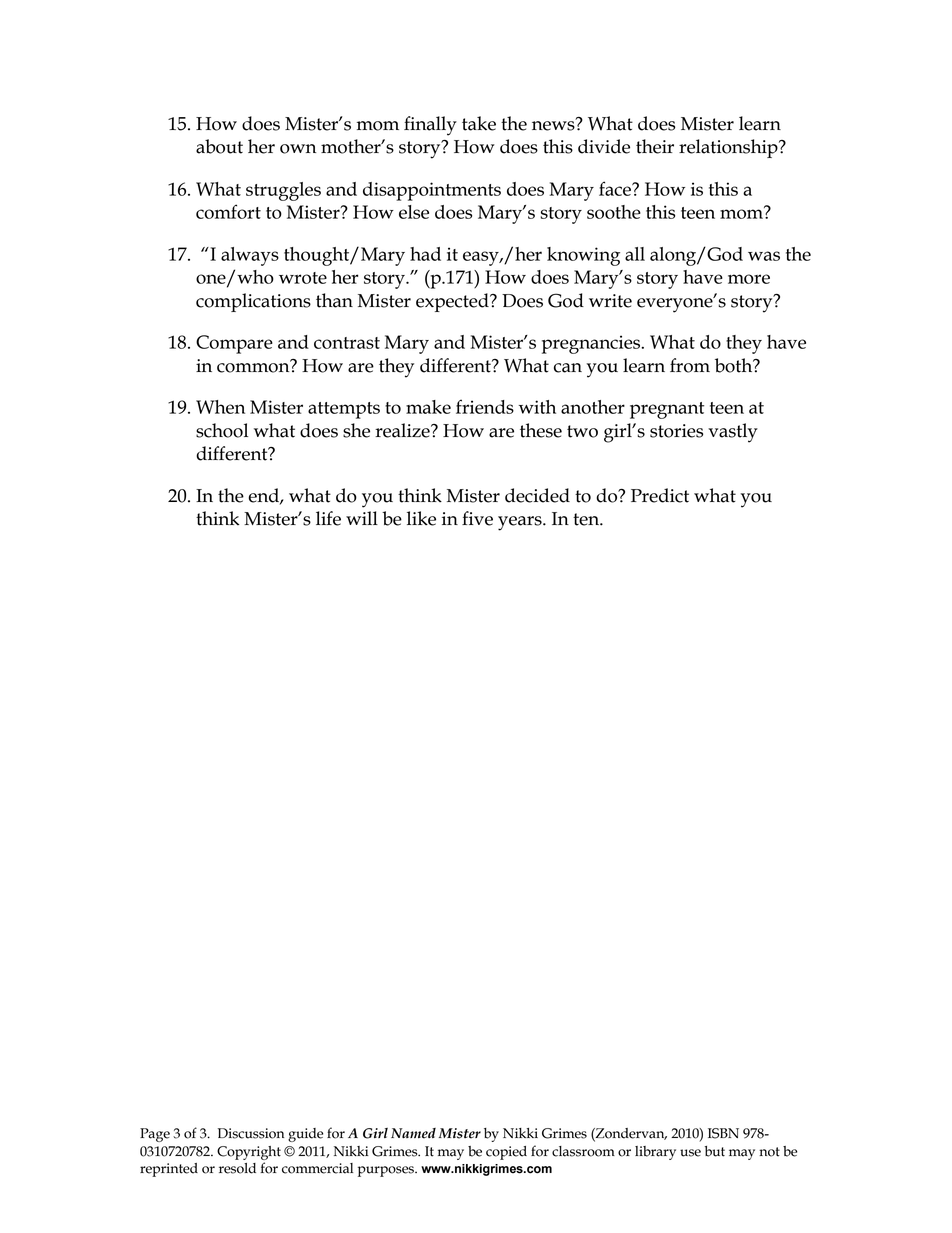  I want to click on school, so click(222, 430).
